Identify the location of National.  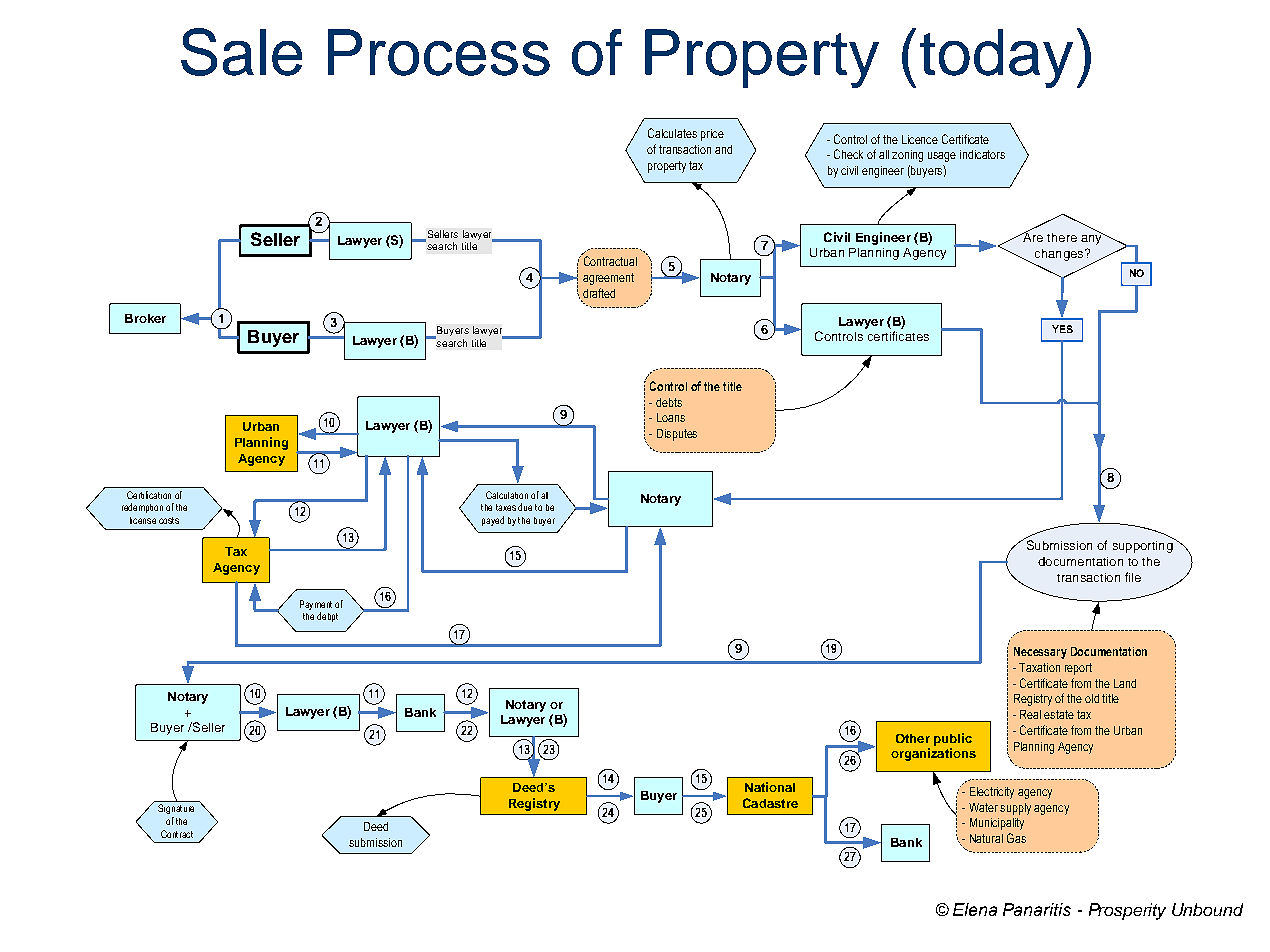
(770, 787).
